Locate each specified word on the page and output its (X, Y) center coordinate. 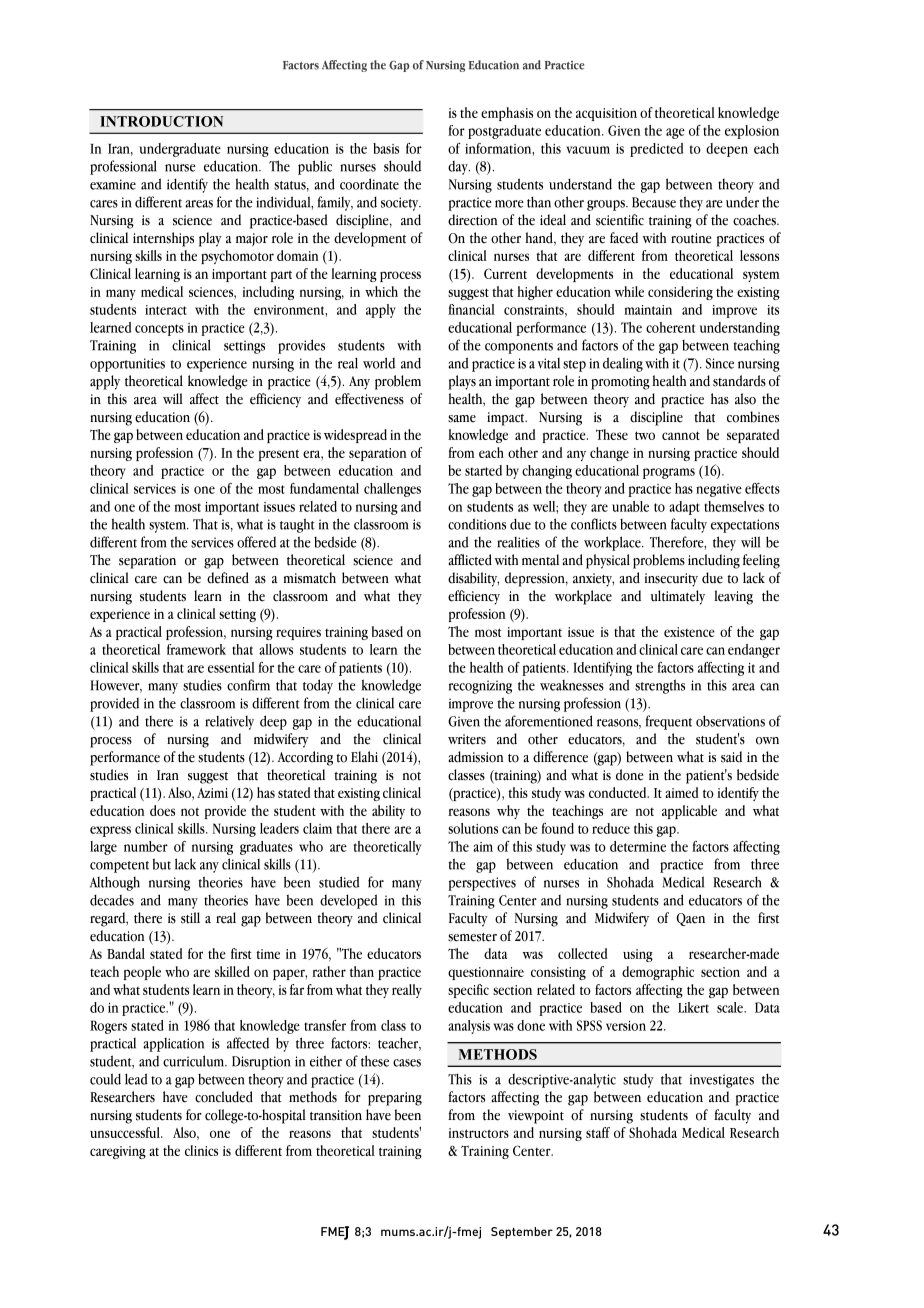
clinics (201, 1150)
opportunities (127, 365)
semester (472, 937)
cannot (681, 435)
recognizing (480, 687)
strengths (660, 686)
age (675, 133)
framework (196, 649)
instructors (479, 1133)
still (190, 918)
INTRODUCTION (161, 121)
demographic (658, 973)
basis (386, 148)
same (462, 419)
